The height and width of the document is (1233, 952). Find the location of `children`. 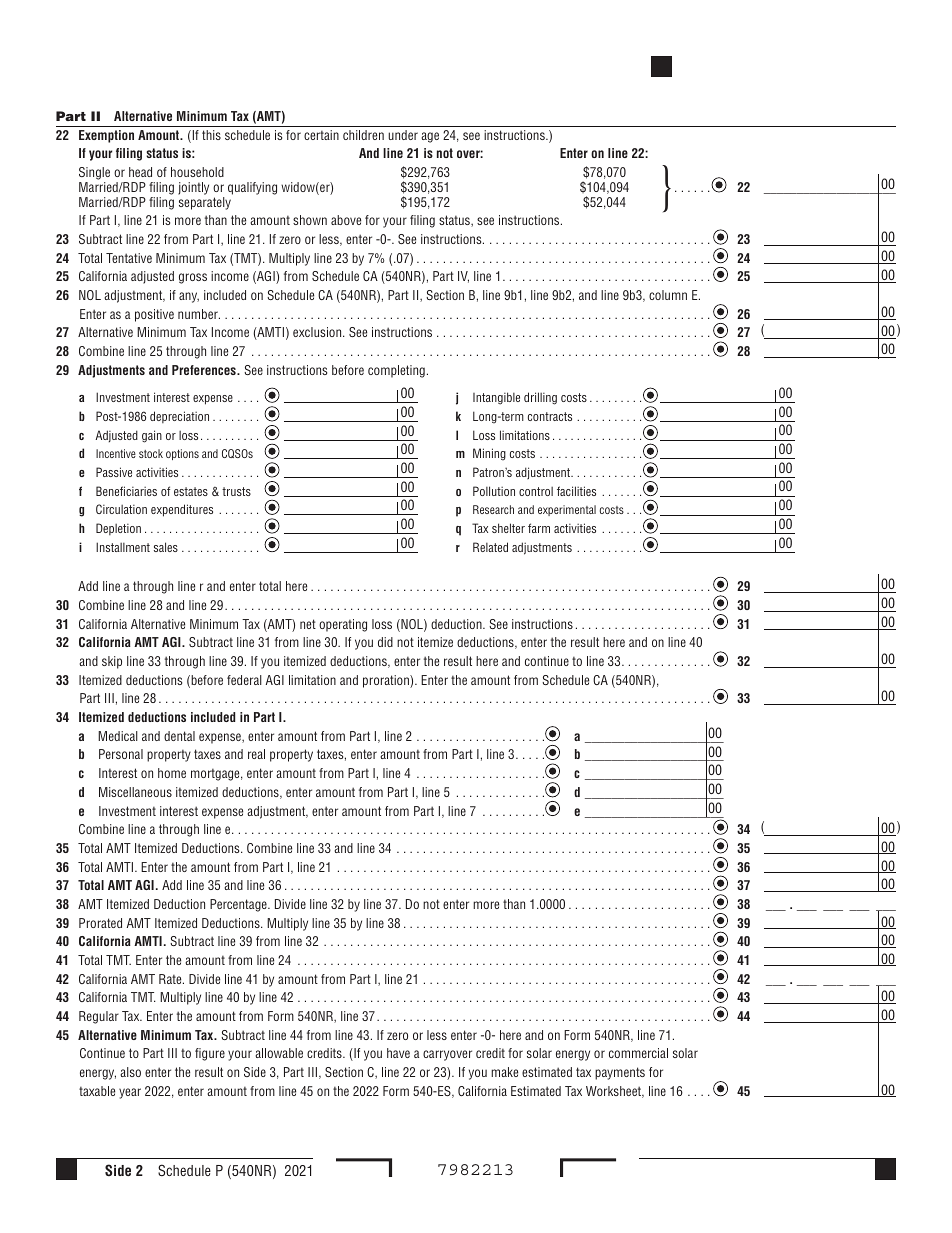

children is located at coordinates (363, 135).
